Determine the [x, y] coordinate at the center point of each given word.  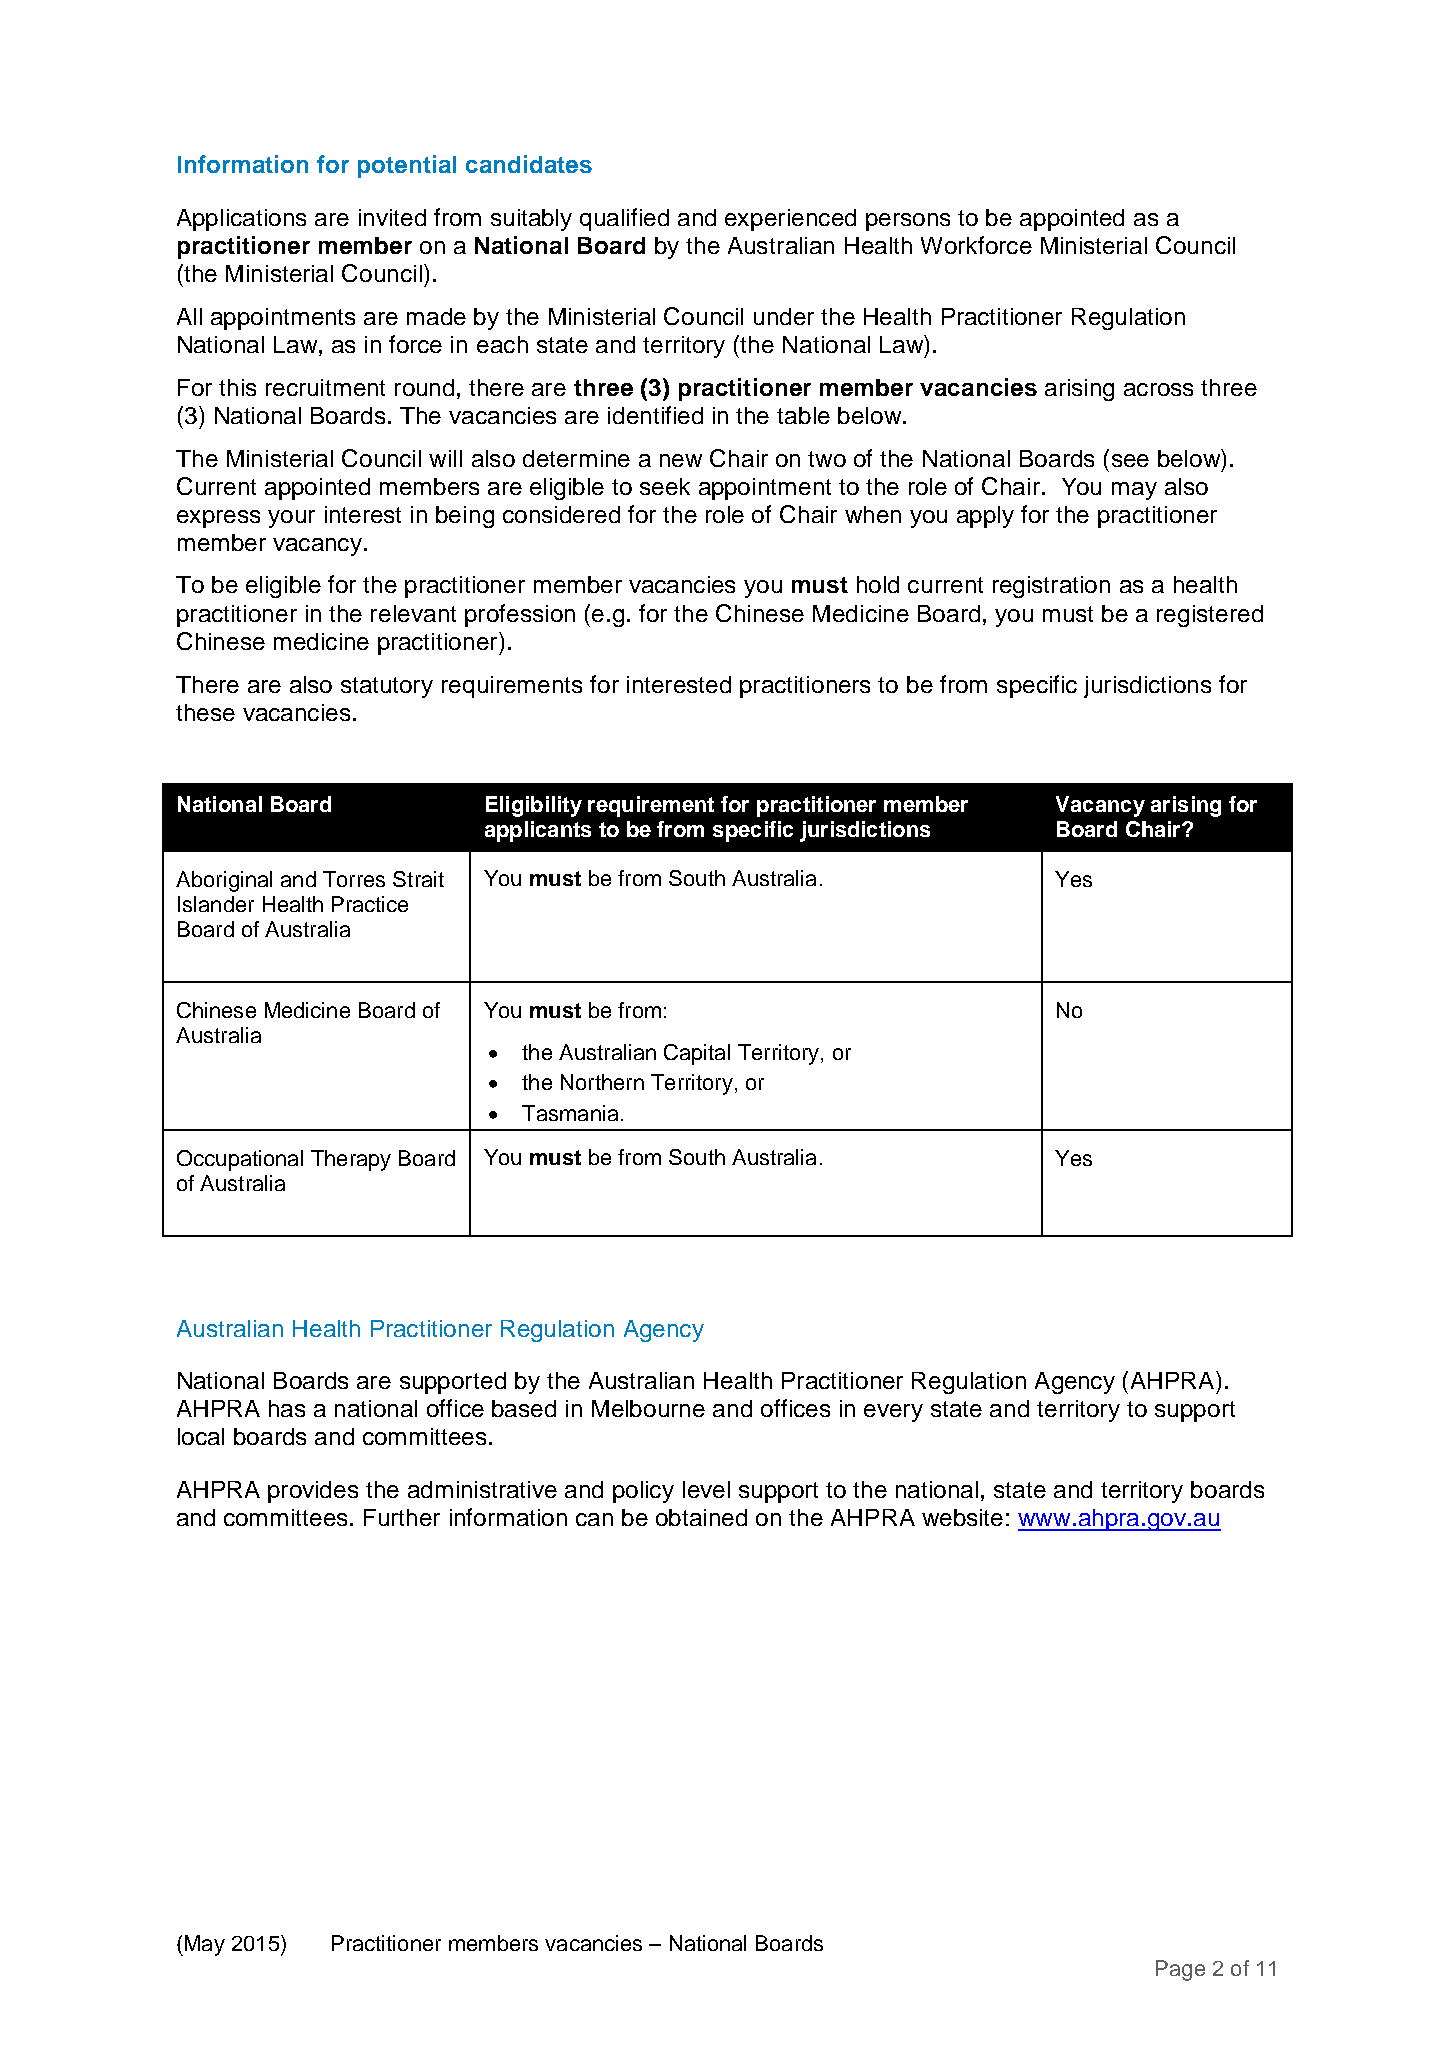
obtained [701, 1517]
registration [1051, 587]
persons [908, 222]
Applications [241, 220]
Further [402, 1517]
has [287, 1408]
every [893, 1413]
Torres [354, 879]
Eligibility [534, 806]
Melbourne [648, 1408]
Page [1180, 1970]
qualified [624, 219]
